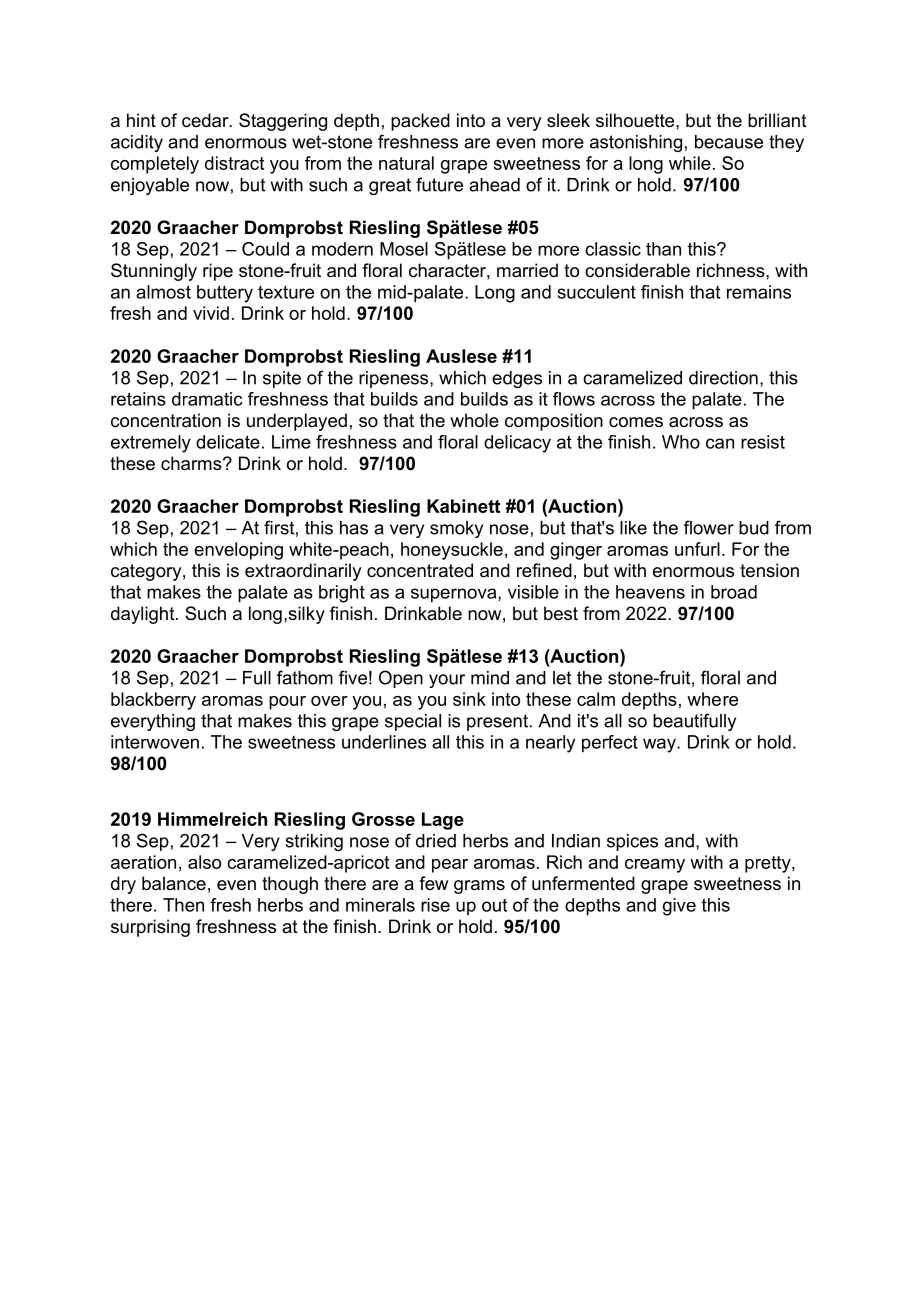  Describe the element at coordinates (709, 527) in the screenshot. I see `flower` at that location.
